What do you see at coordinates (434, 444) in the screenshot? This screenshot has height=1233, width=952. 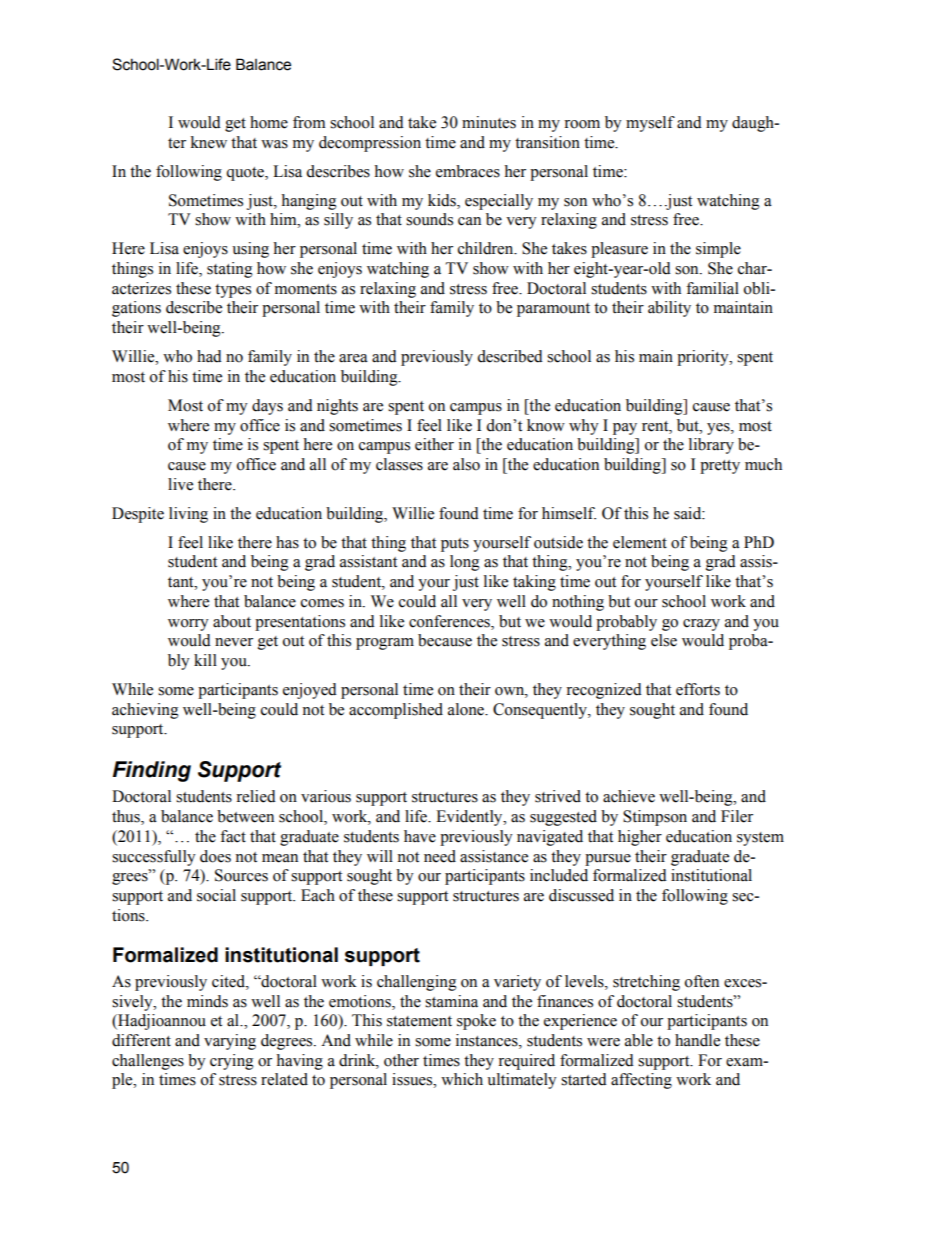 I see `either` at bounding box center [434, 444].
